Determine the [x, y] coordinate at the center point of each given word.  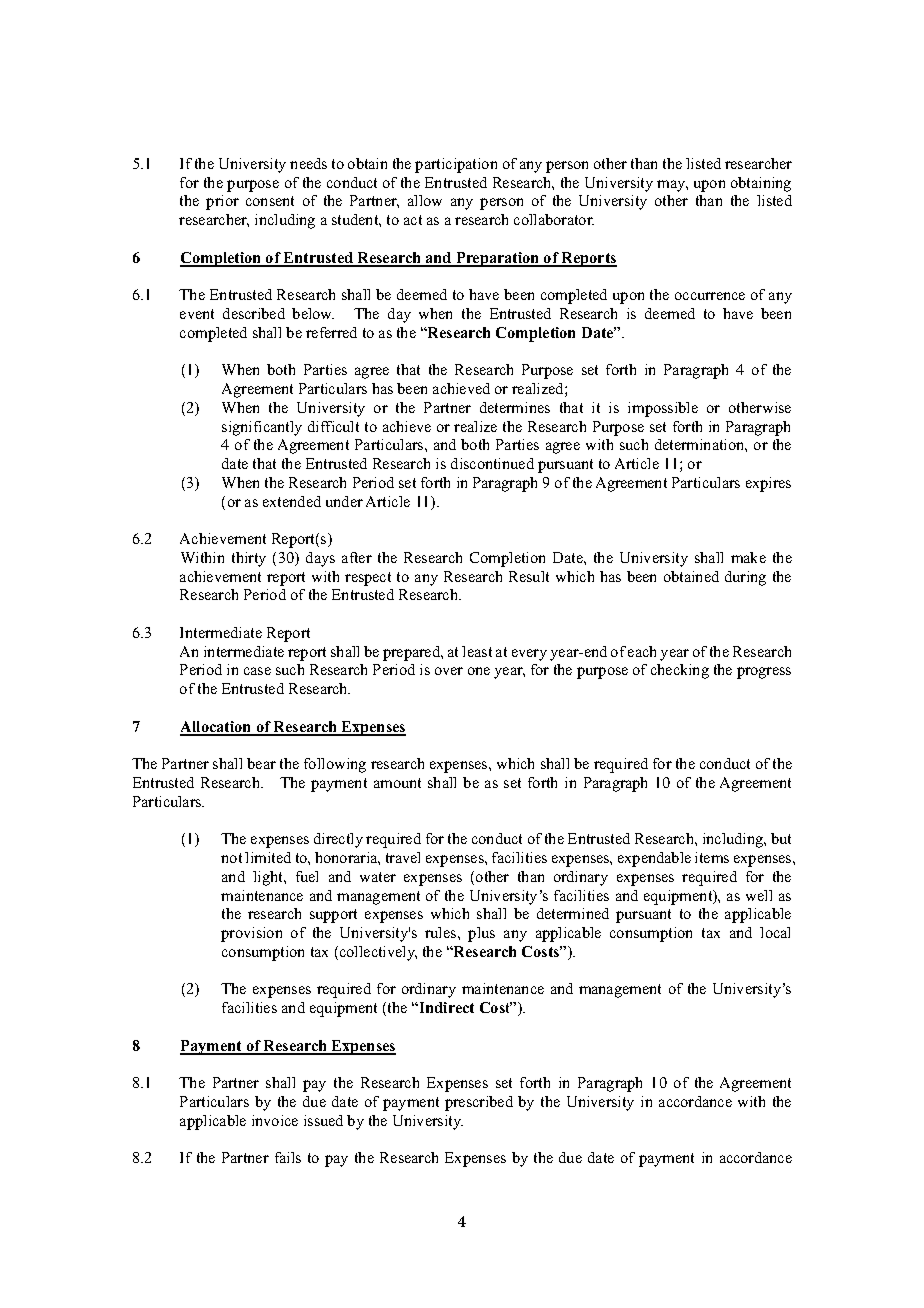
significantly [262, 428]
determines [515, 407]
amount [397, 783]
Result [529, 576]
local [775, 932]
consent [270, 201]
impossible [663, 409]
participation [456, 165]
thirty [249, 559]
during [745, 578]
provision [251, 934]
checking [680, 671]
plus [481, 934]
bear [261, 763]
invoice [275, 1120]
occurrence [710, 296]
